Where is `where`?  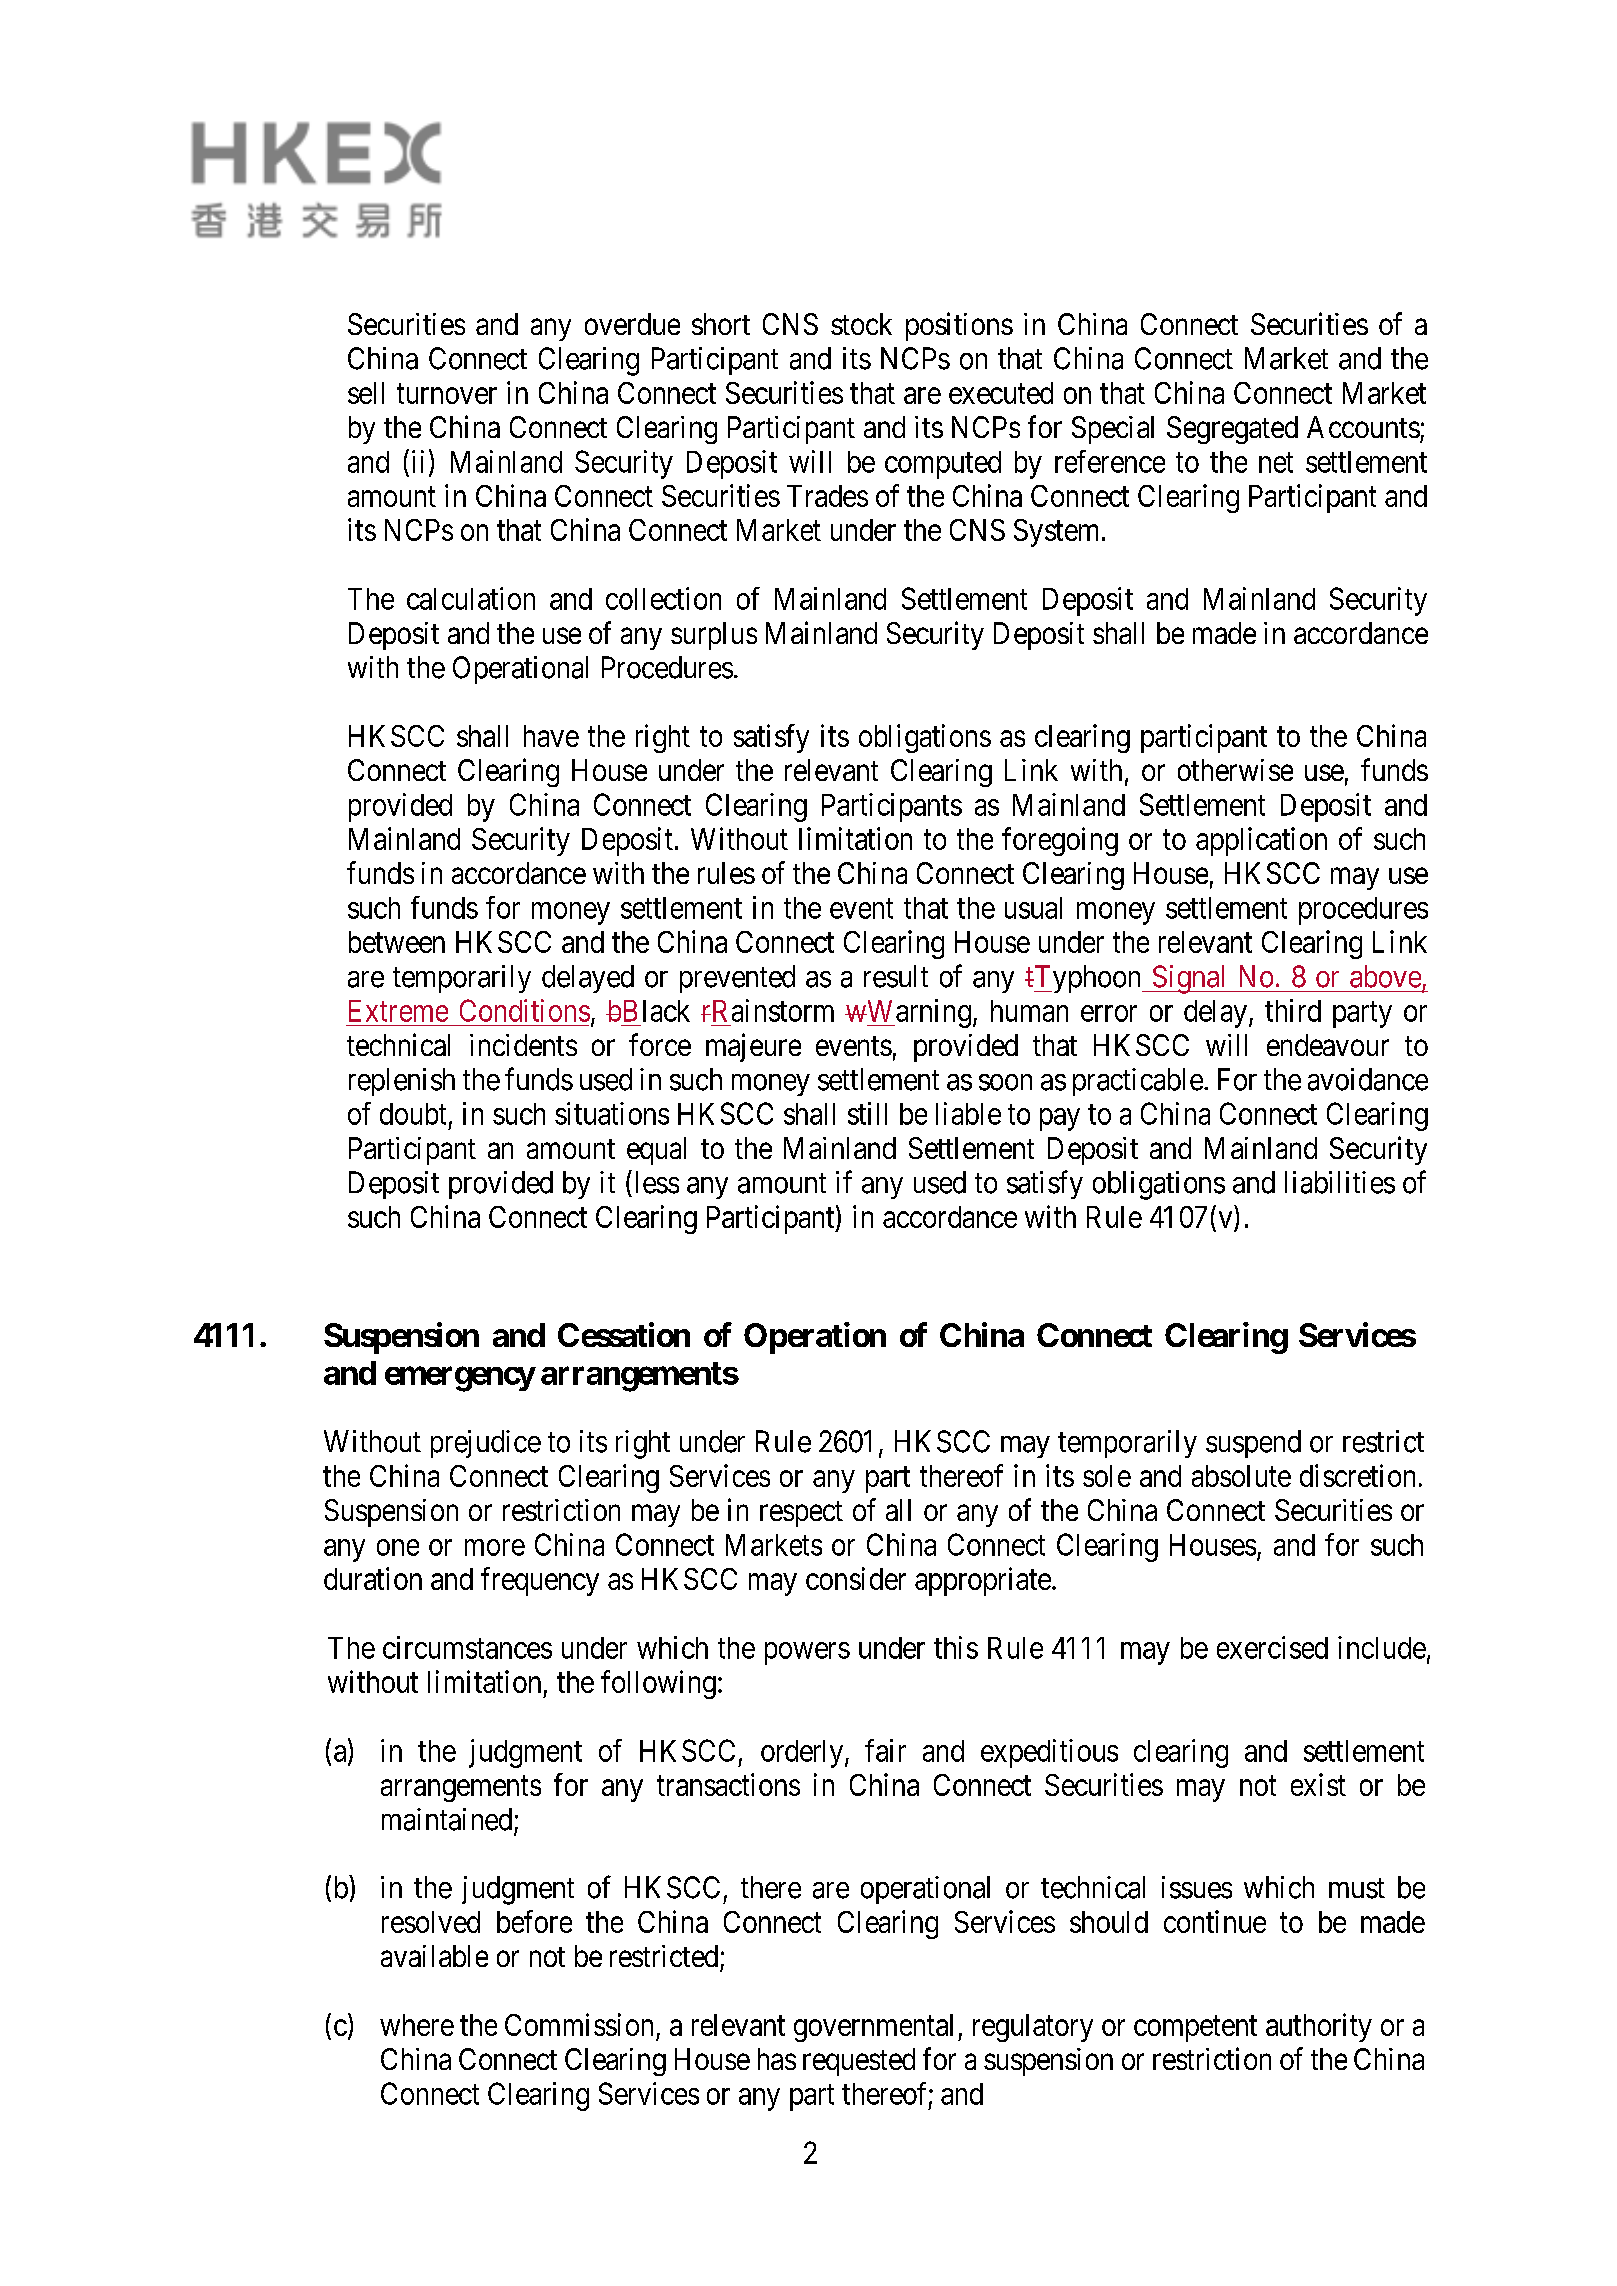
where is located at coordinates (417, 2025).
